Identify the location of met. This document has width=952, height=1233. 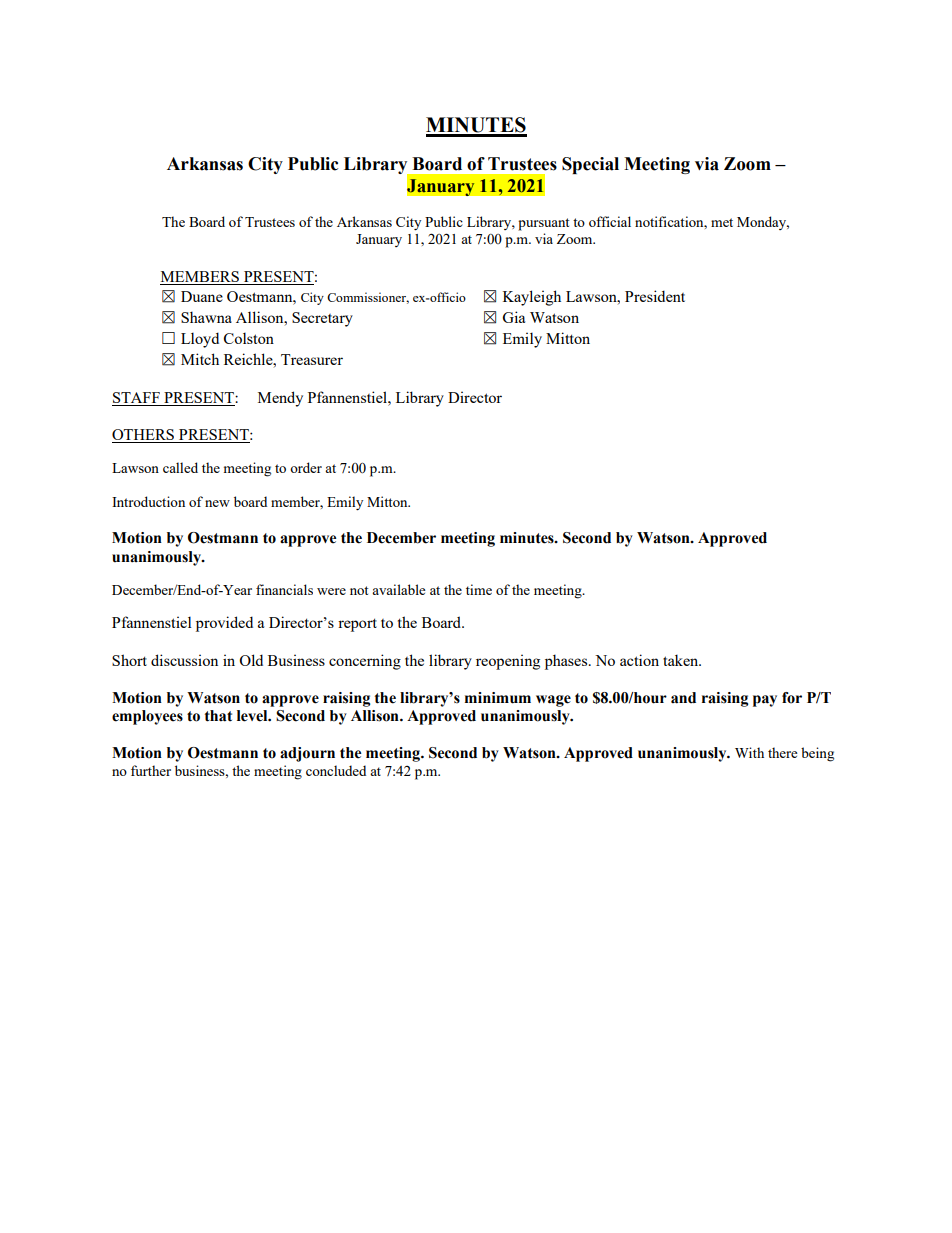
(722, 222).
